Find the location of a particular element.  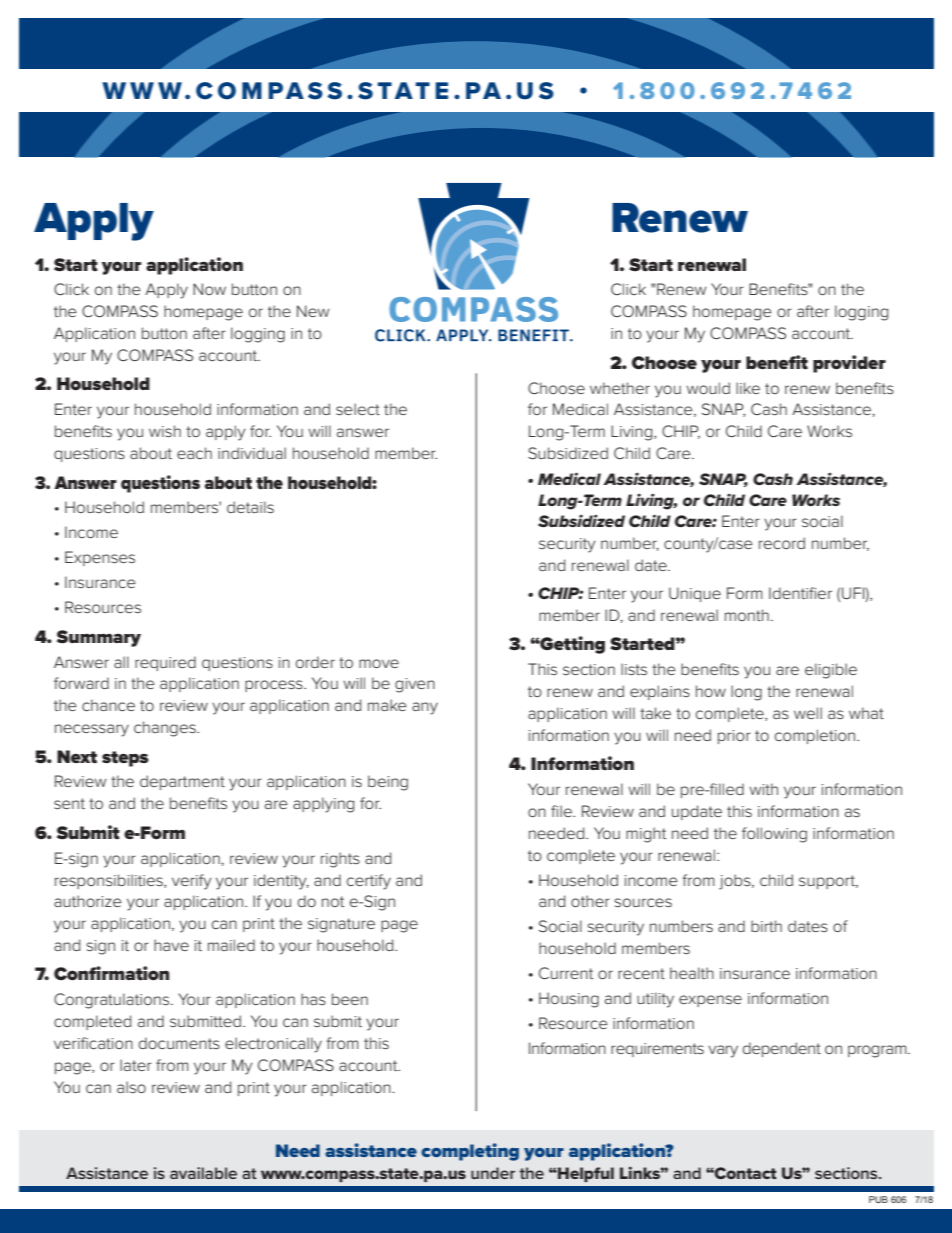

provider is located at coordinates (849, 364).
